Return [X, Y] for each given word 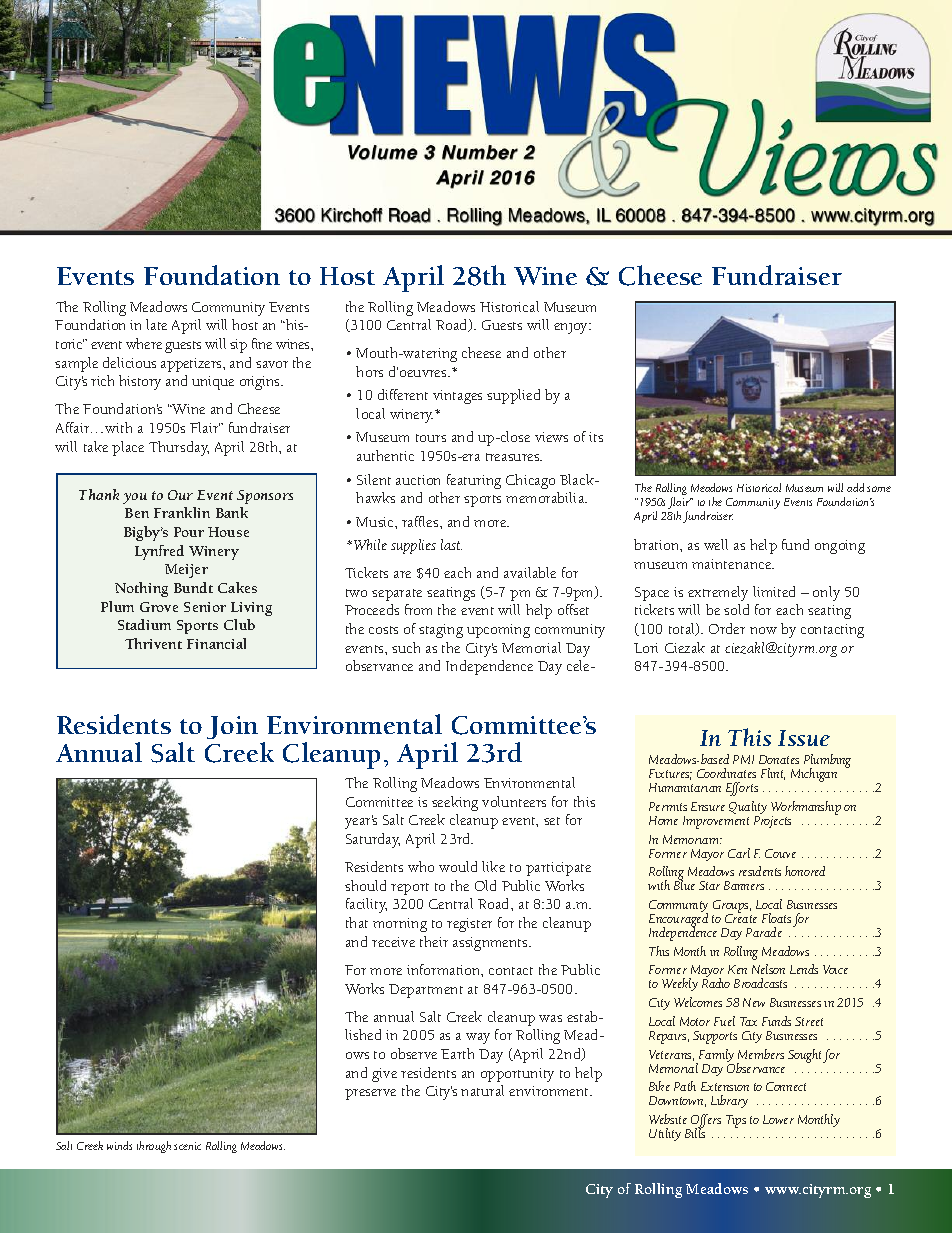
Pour [189, 532]
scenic [187, 1146]
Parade [764, 932]
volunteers [514, 801]
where [144, 343]
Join [232, 727]
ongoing [840, 547]
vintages [457, 397]
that [357, 922]
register [469, 925]
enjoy [572, 328]
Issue [804, 738]
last [451, 544]
